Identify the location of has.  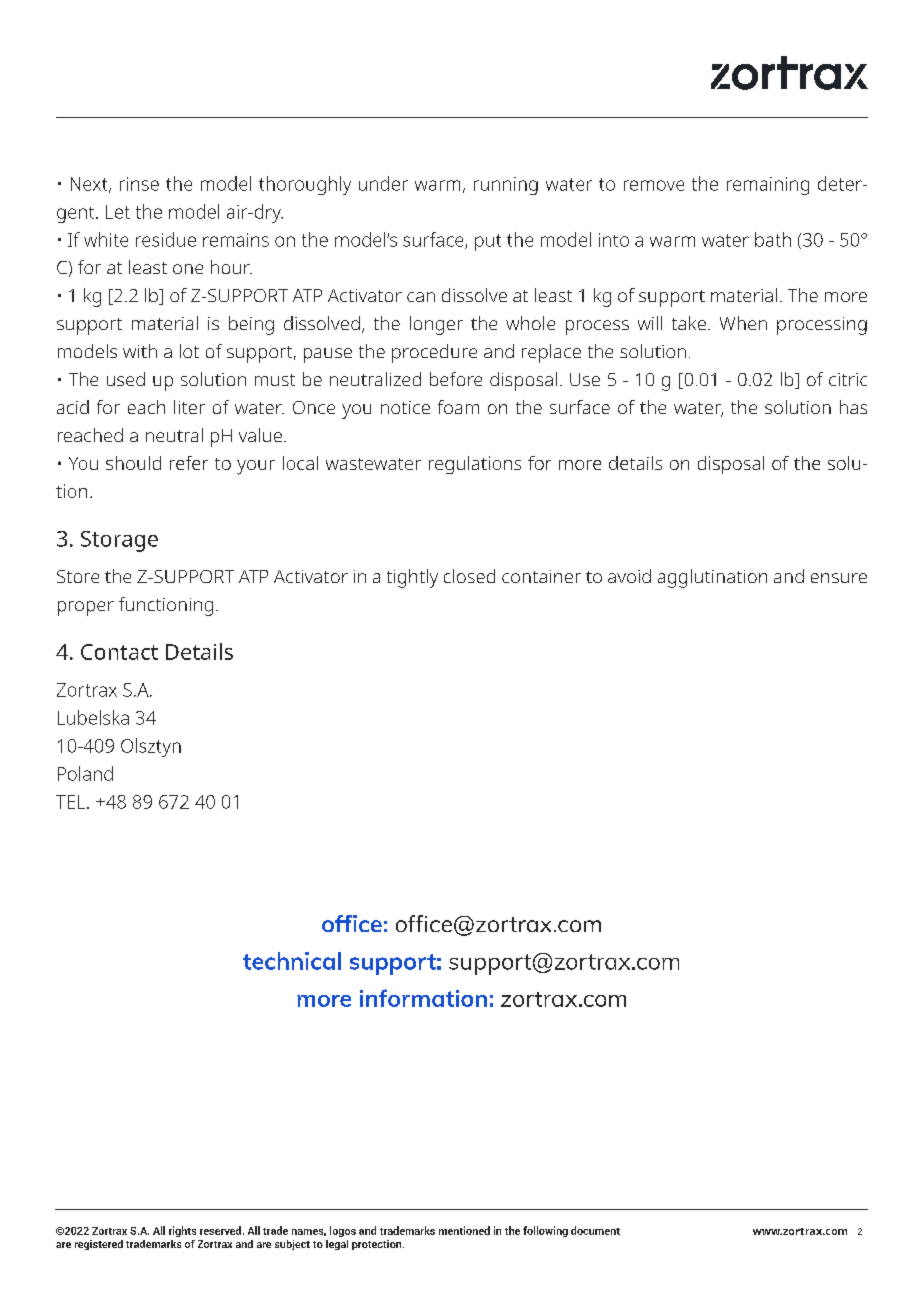
(853, 407).
